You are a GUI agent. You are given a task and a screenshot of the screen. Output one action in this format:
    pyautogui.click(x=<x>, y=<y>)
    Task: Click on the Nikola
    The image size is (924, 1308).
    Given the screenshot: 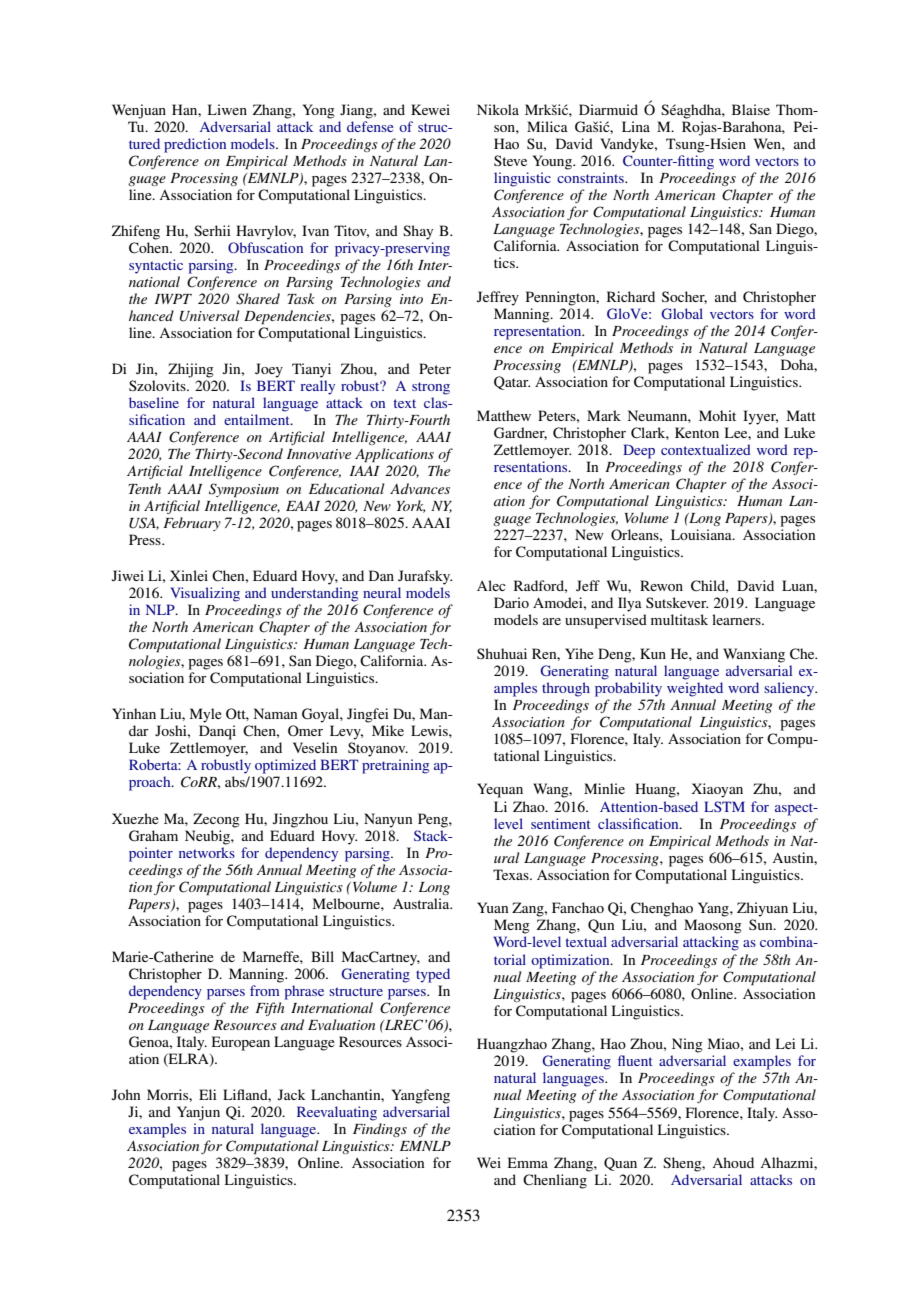 What is the action you would take?
    pyautogui.click(x=498, y=109)
